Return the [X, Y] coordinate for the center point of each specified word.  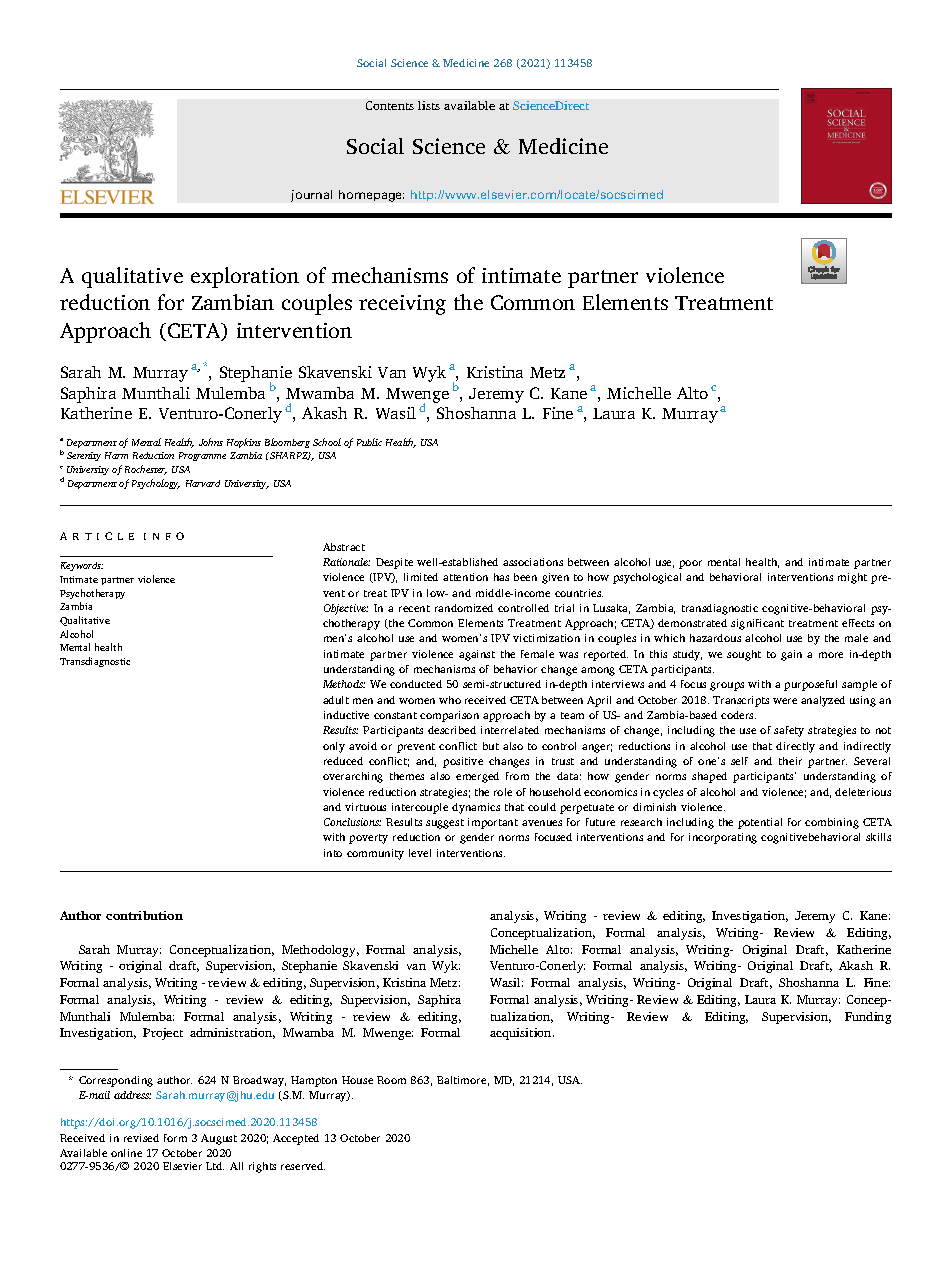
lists [429, 105]
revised [141, 1138]
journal [311, 196]
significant [757, 624]
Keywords [82, 566]
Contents [390, 105]
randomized [464, 608]
